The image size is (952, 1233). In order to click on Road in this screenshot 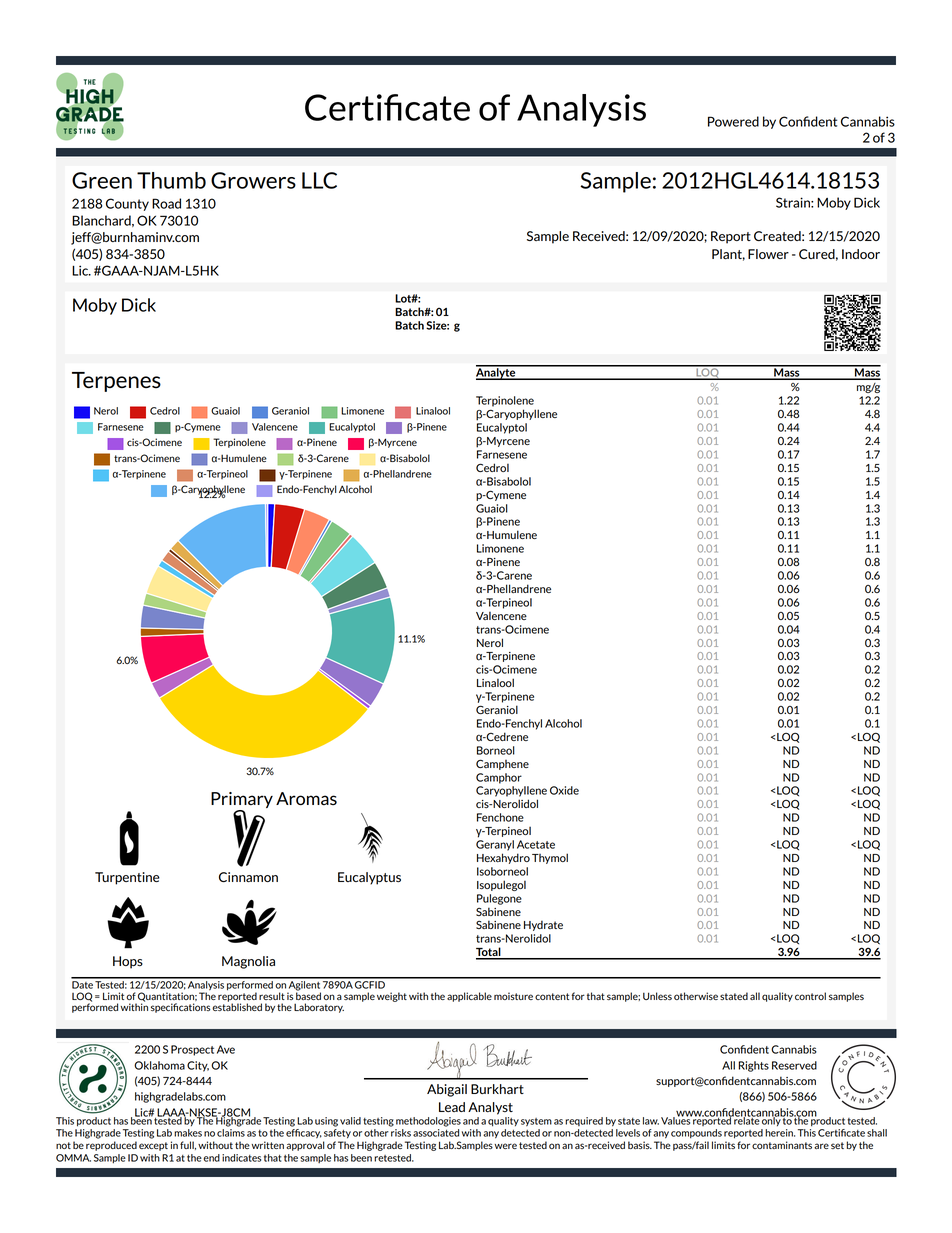, I will do `click(166, 203)`.
